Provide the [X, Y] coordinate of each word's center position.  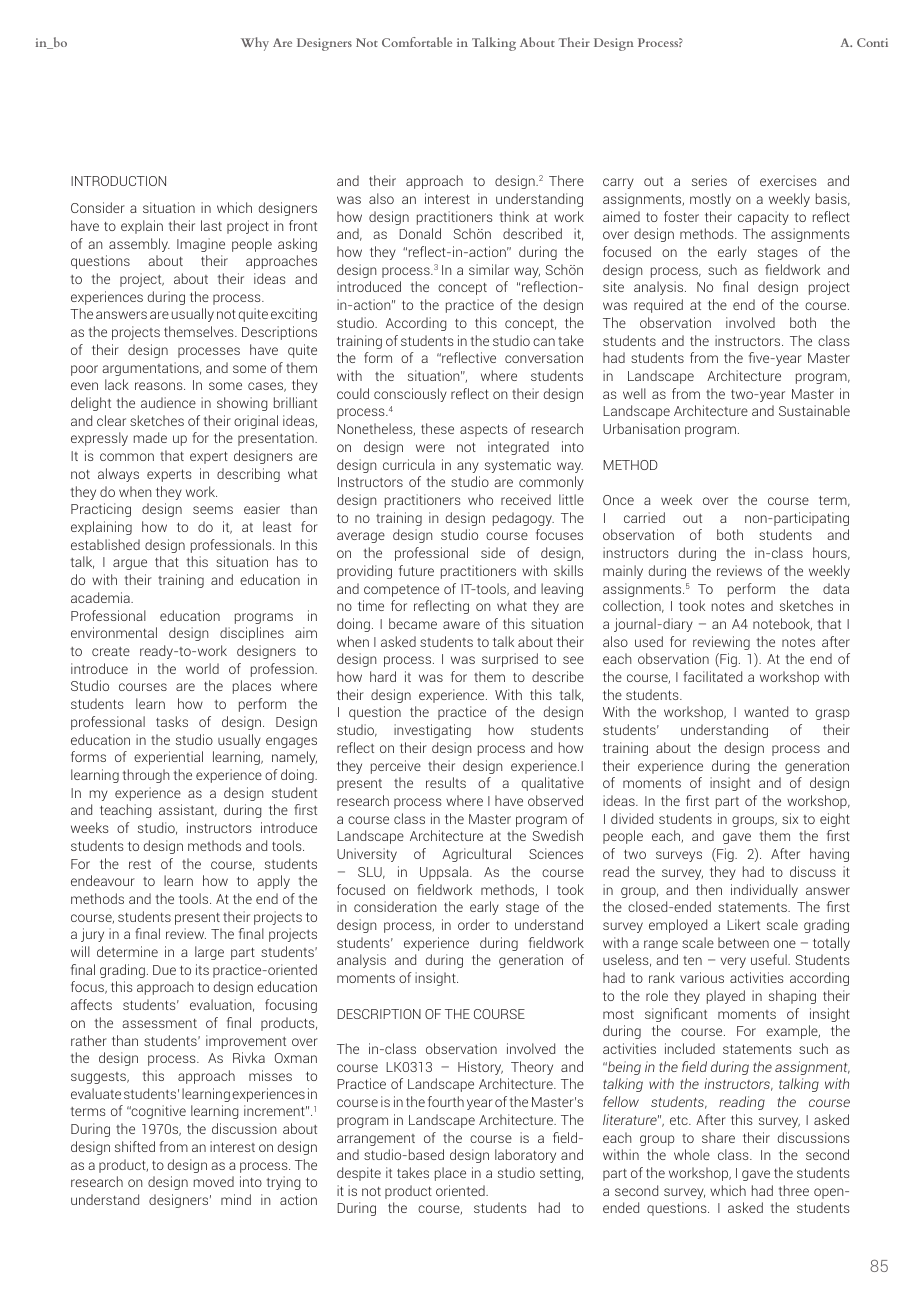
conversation [544, 357]
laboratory [525, 1156]
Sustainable [814, 410]
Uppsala [445, 873]
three [794, 1190]
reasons [160, 386]
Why [255, 44]
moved [214, 1181]
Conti [872, 42]
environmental [114, 632]
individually [764, 891]
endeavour [103, 880]
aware [461, 625]
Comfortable [417, 42]
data [836, 588]
